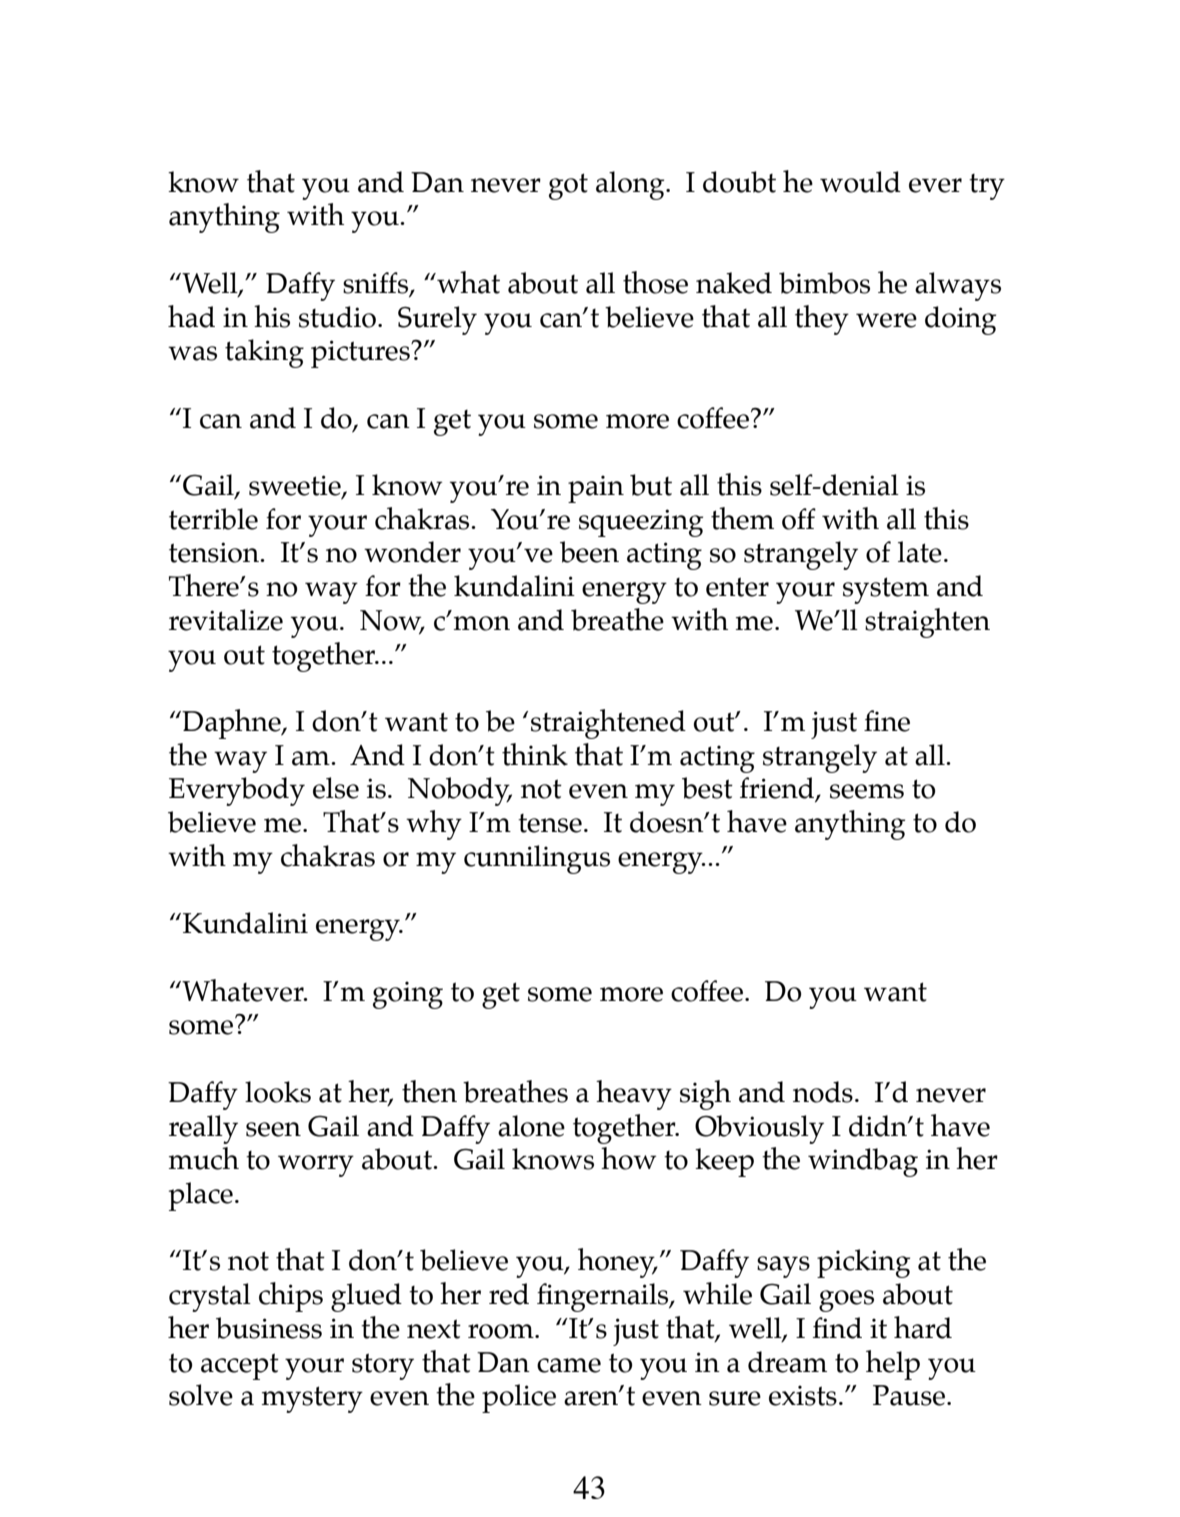 The image size is (1180, 1517). I want to click on accept, so click(240, 1366).
